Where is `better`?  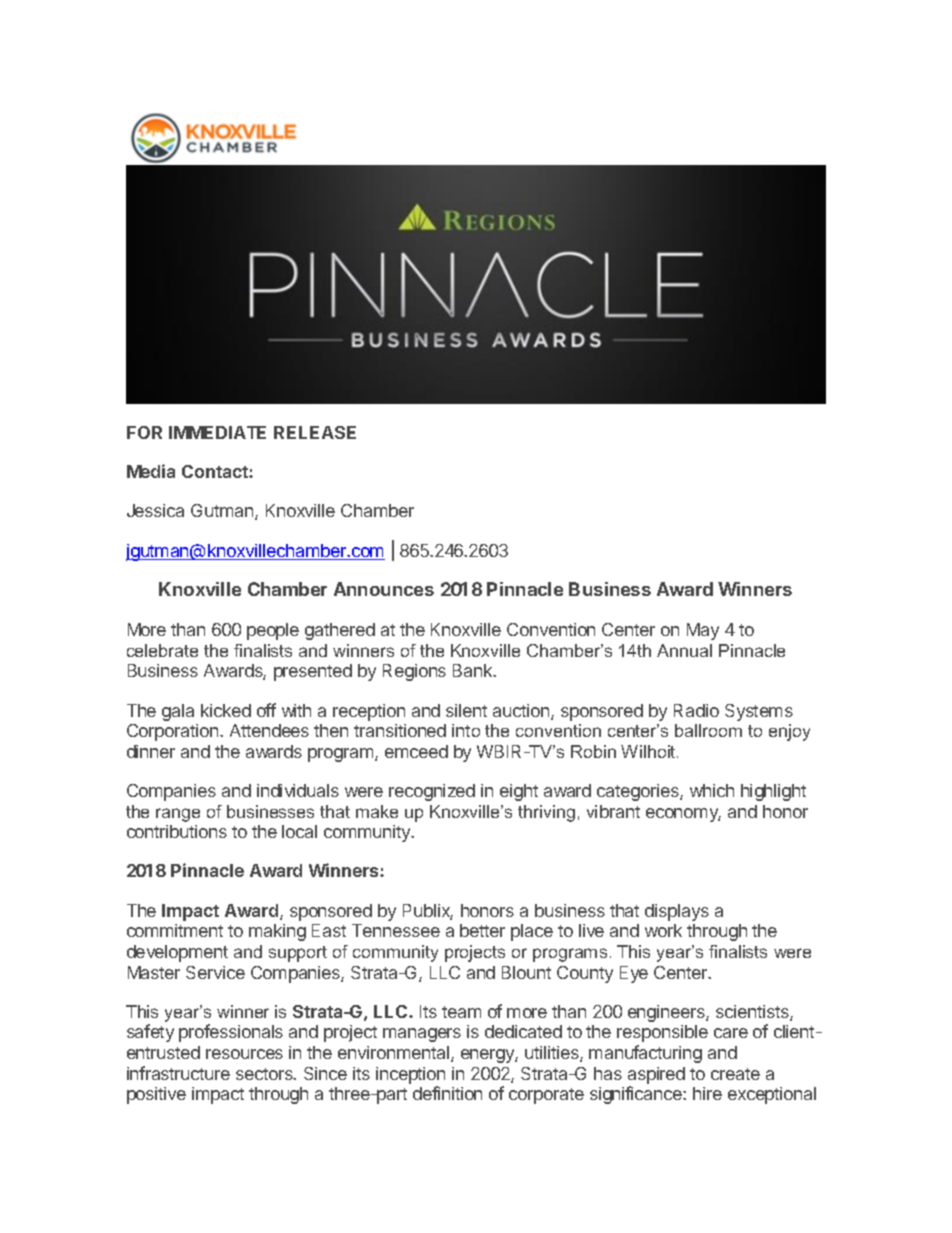 better is located at coordinates (482, 930).
